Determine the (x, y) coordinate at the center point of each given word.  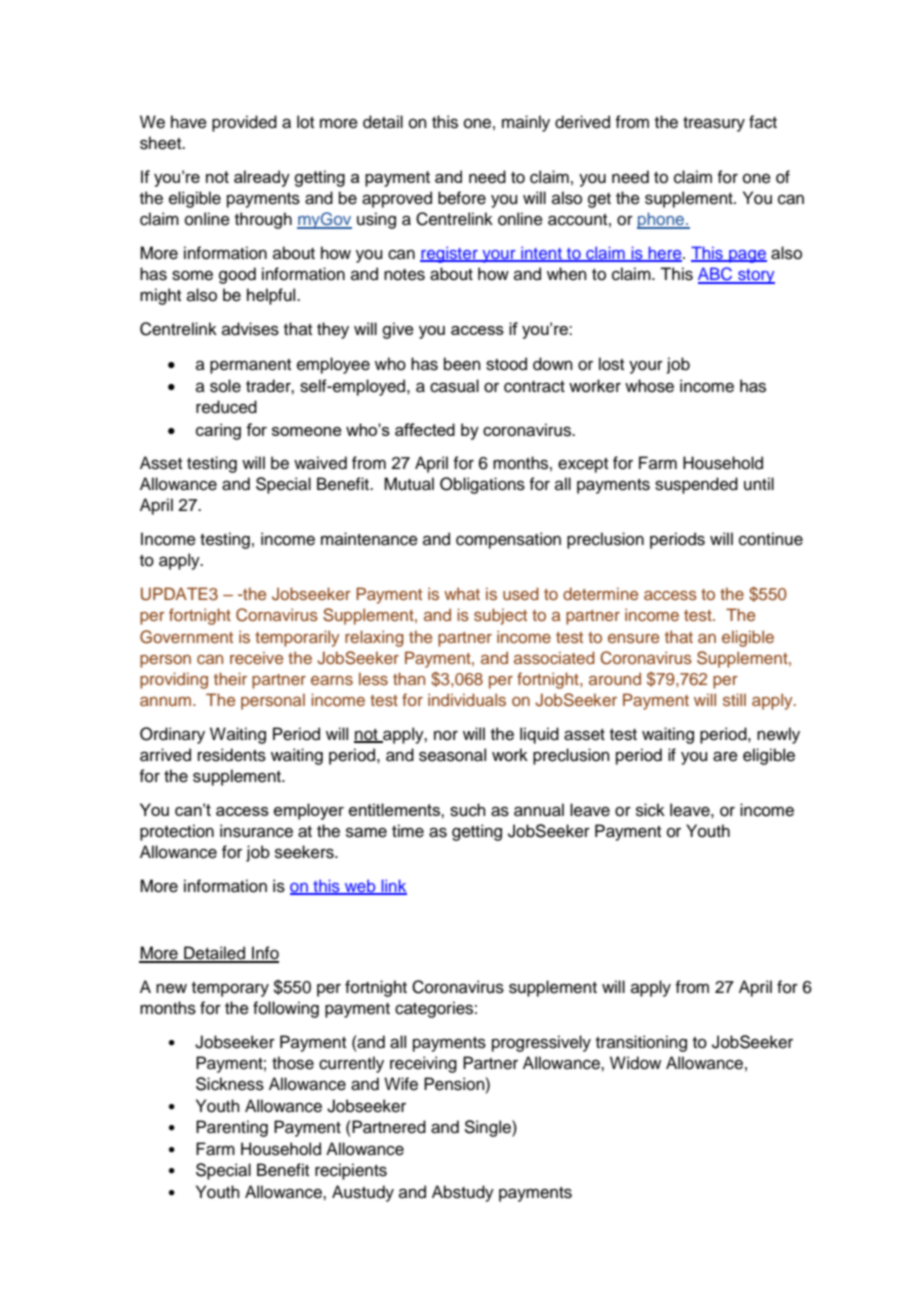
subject (500, 616)
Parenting (232, 1128)
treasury (714, 124)
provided (244, 123)
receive (256, 657)
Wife (401, 1084)
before (462, 198)
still (734, 699)
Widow (635, 1063)
